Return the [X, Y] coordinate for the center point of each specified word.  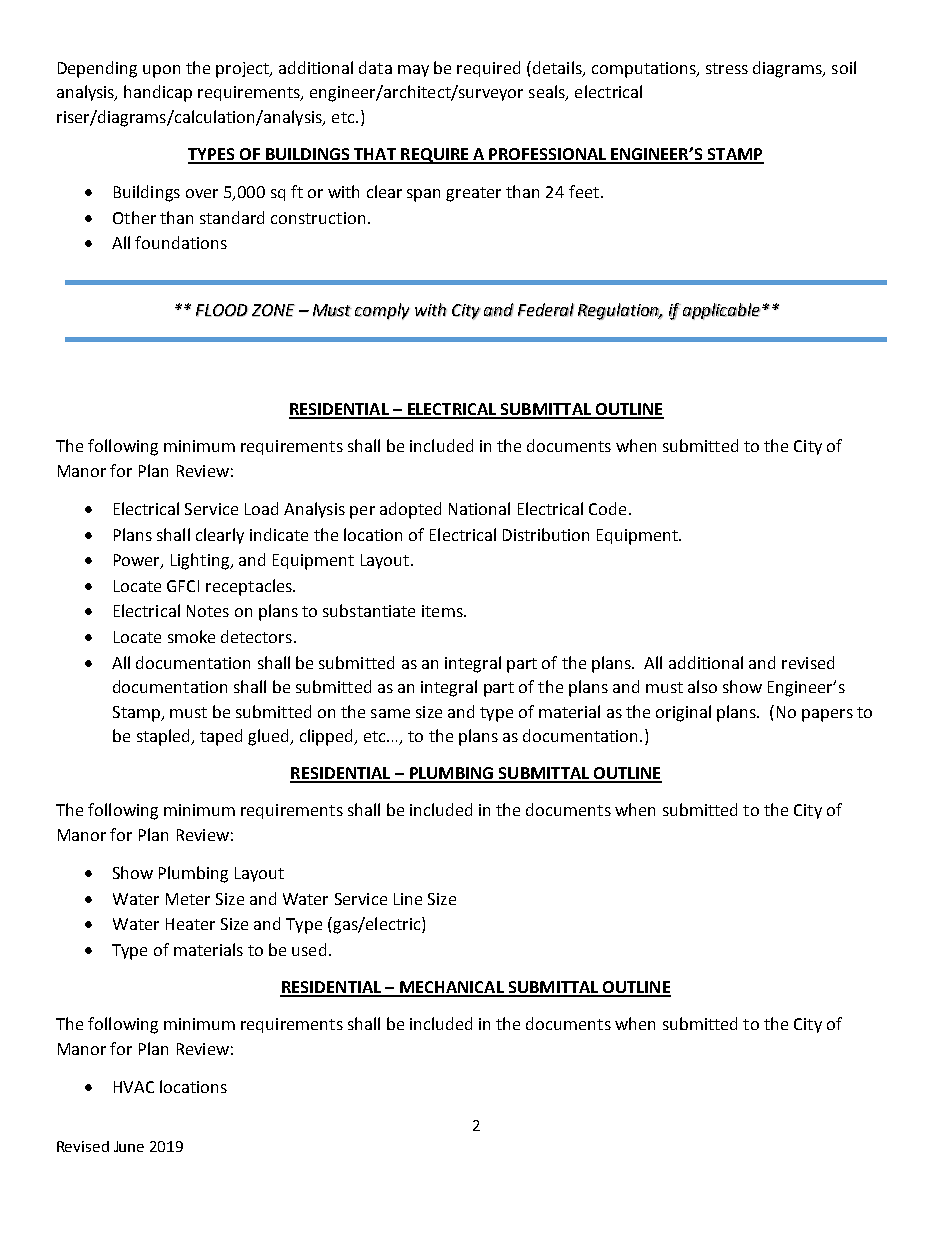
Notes [208, 611]
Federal [546, 310]
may [413, 71]
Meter [188, 899]
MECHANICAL [452, 988]
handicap [158, 93]
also [702, 686]
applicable [722, 311]
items [443, 611]
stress [727, 68]
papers [827, 715]
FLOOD [222, 310]
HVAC [134, 1087]
